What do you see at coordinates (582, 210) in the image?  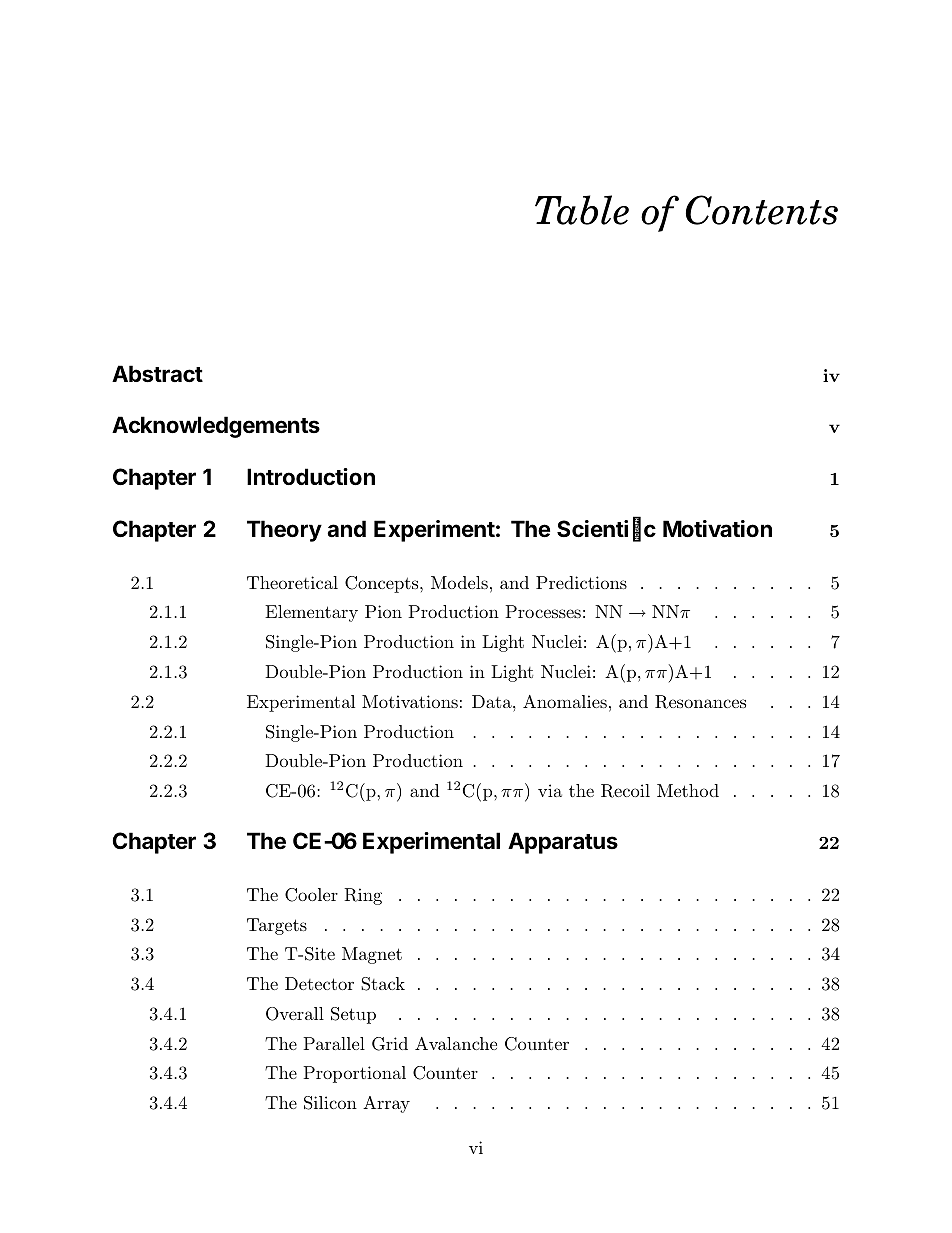 I see `Table` at bounding box center [582, 210].
